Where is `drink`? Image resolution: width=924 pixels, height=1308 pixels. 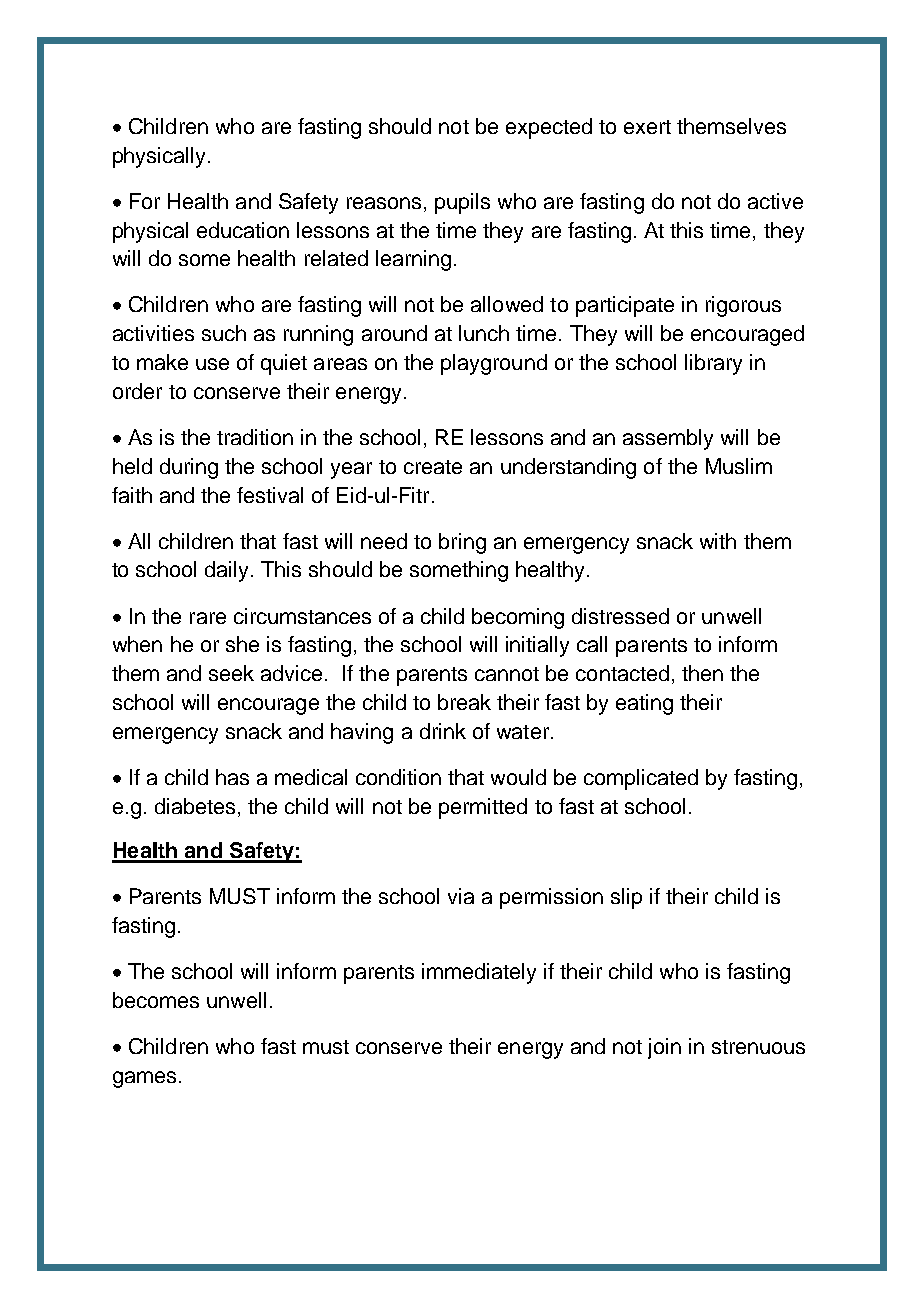 drink is located at coordinates (443, 731).
